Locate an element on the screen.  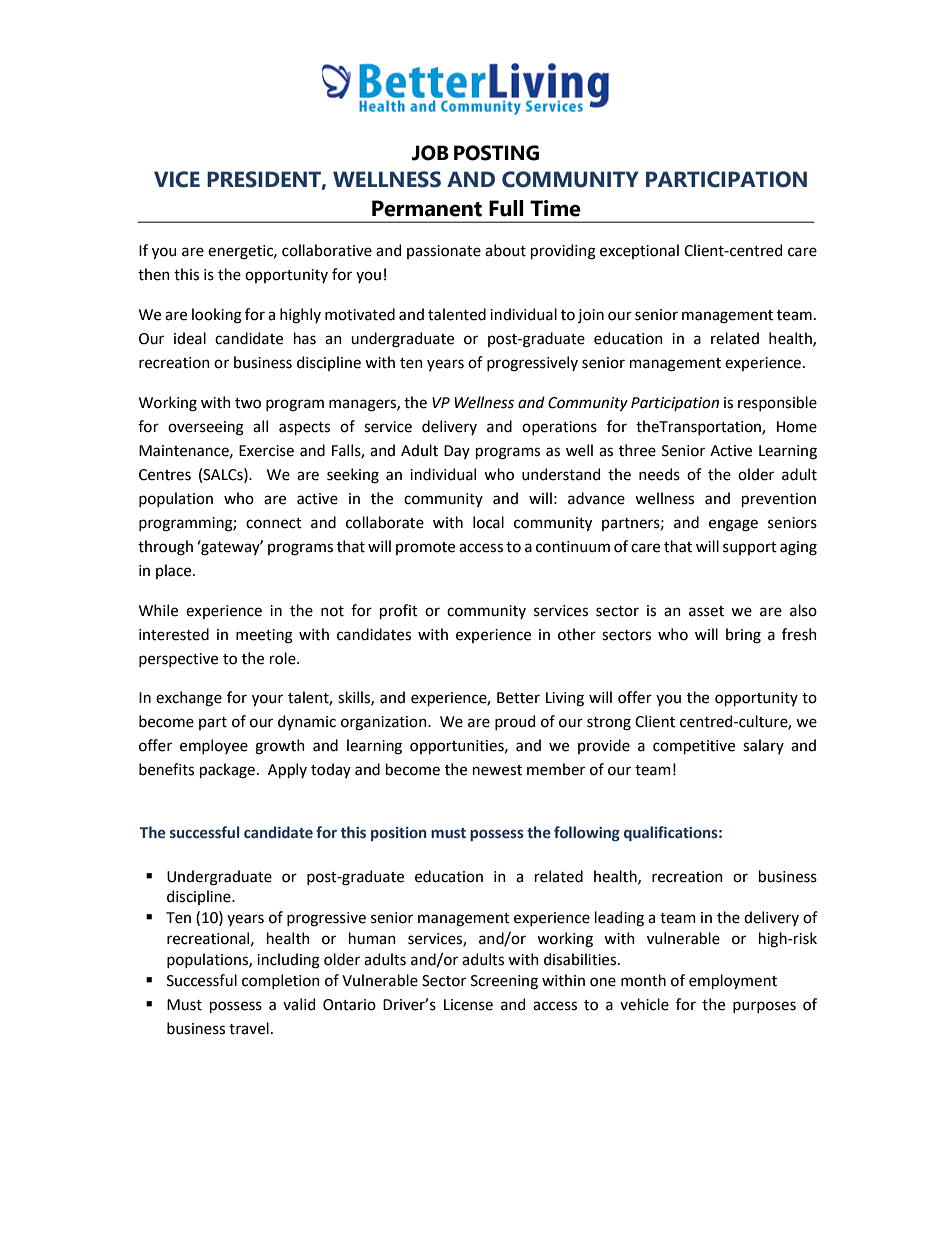
competitive is located at coordinates (694, 747).
